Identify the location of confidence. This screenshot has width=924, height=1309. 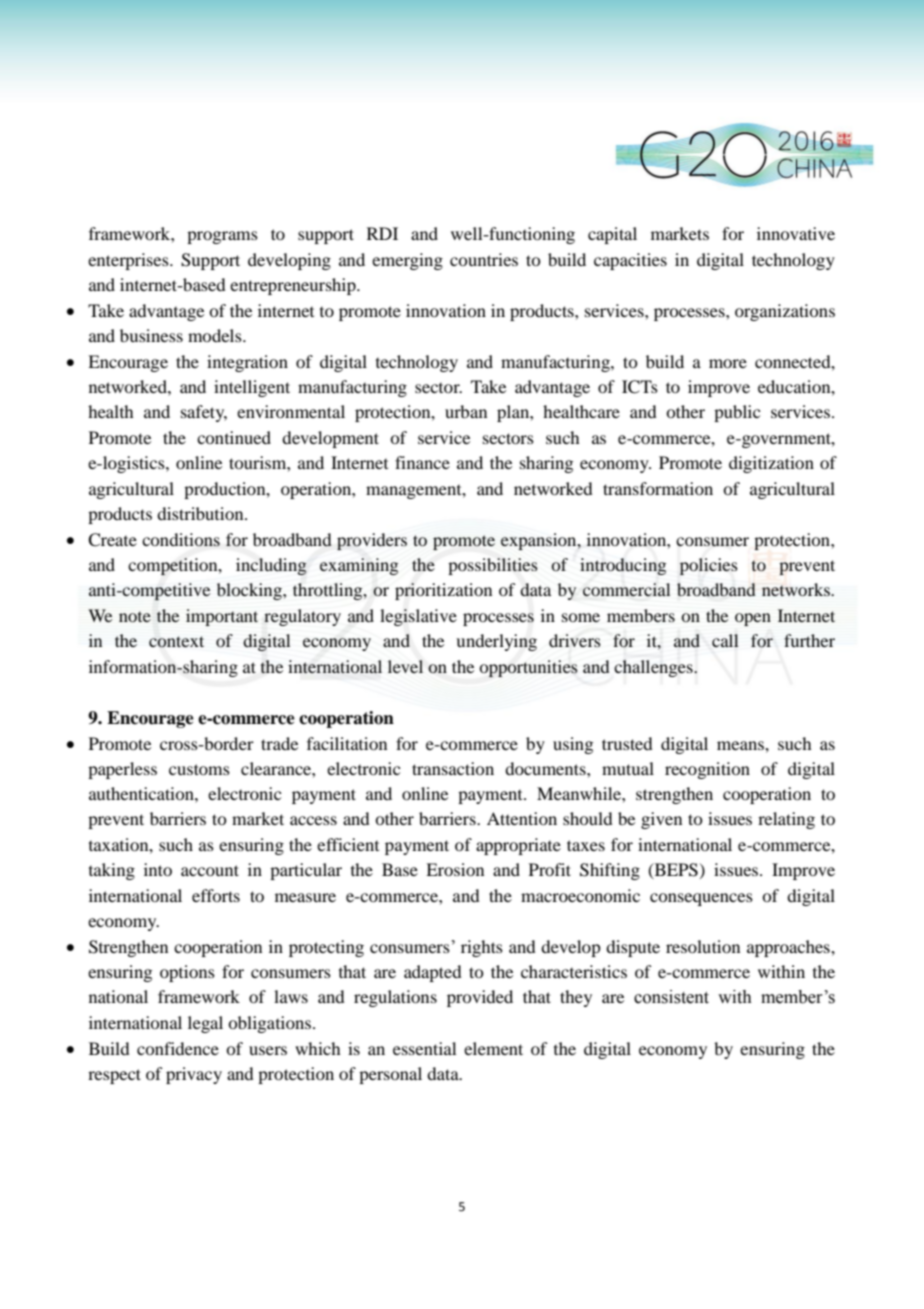
(178, 1048).
